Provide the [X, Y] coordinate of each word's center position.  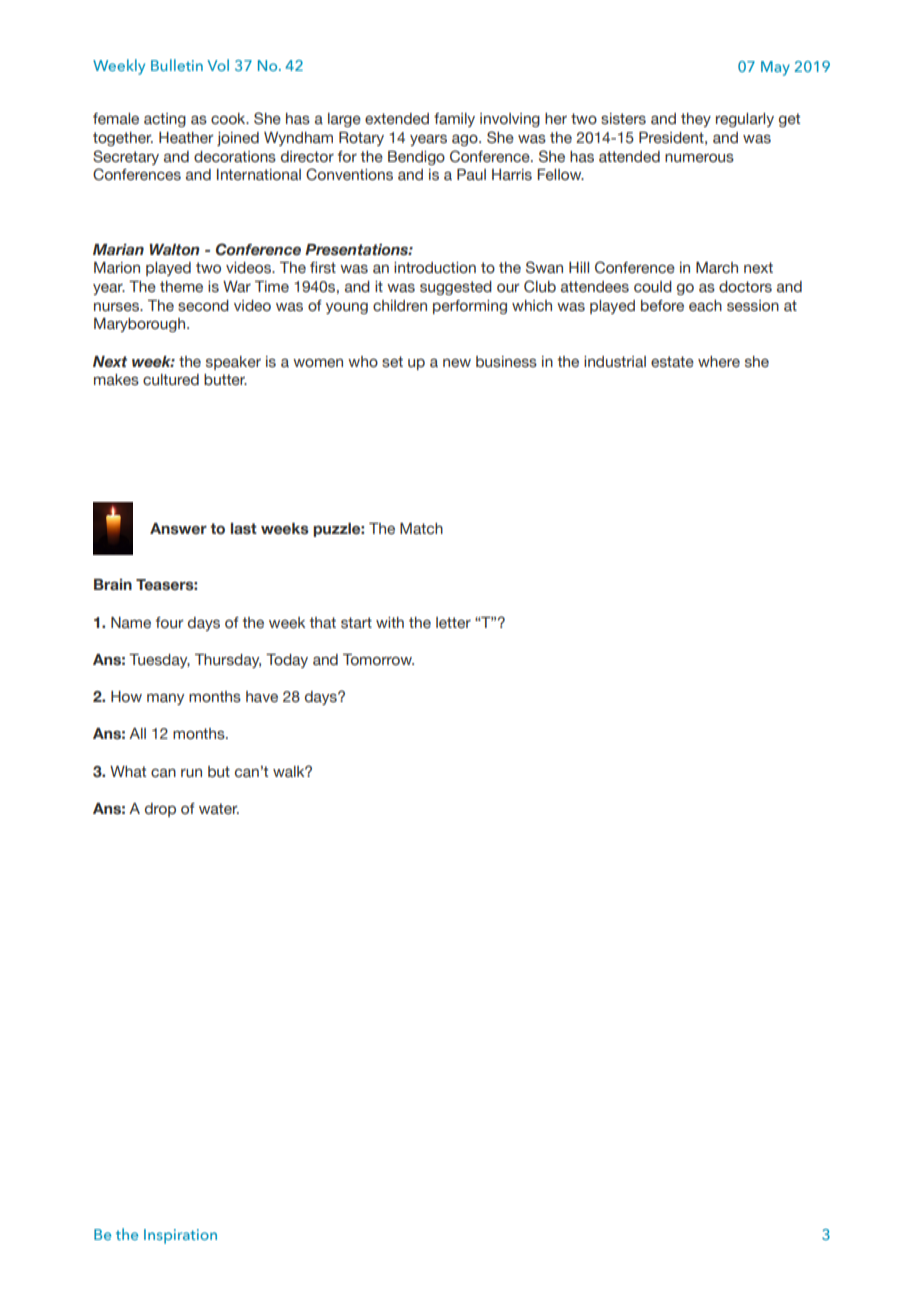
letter [453, 623]
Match [421, 529]
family [454, 120]
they [696, 120]
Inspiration [180, 1236]
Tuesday [159, 661]
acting [165, 120]
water [219, 809]
